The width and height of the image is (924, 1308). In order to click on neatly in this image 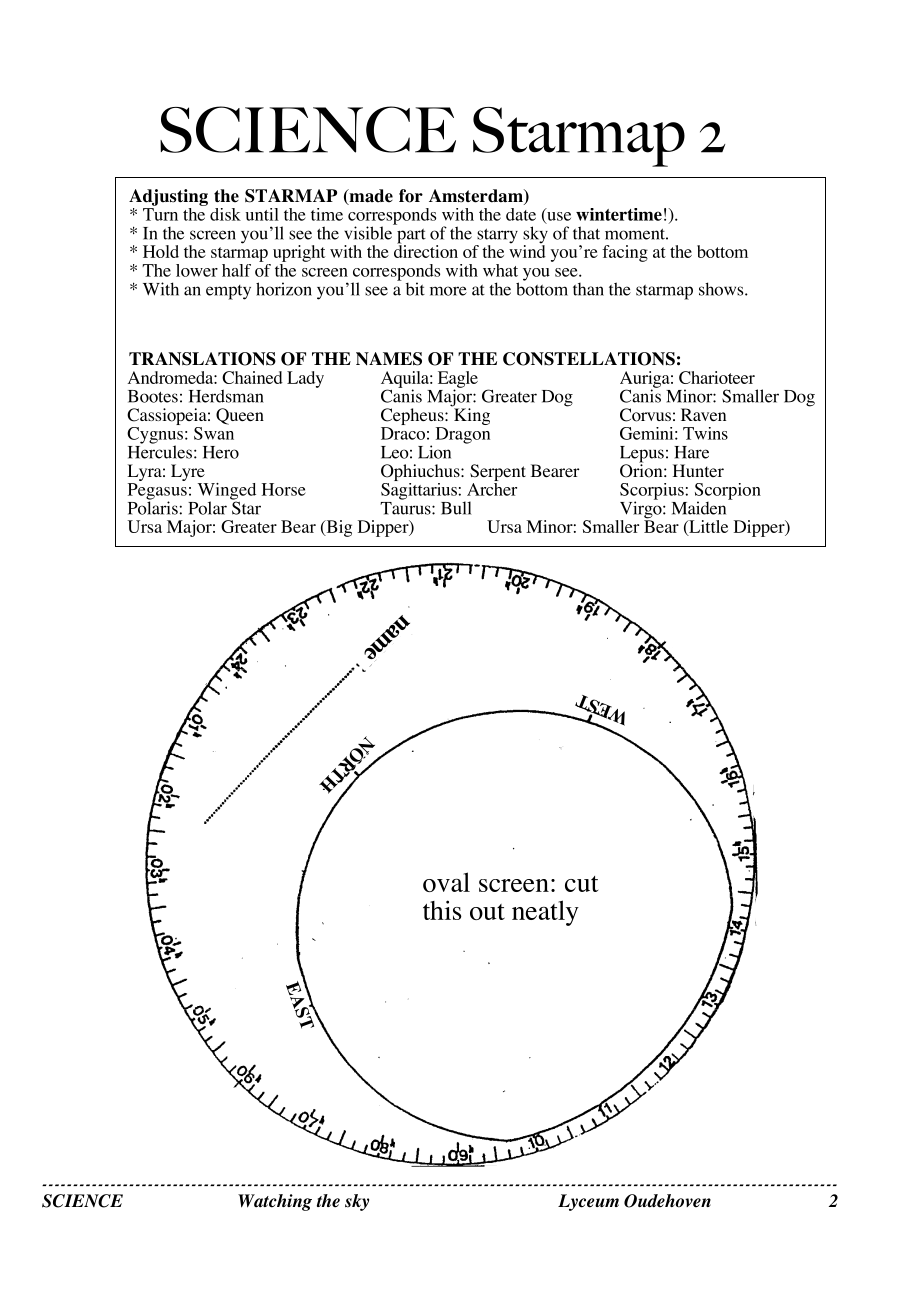, I will do `click(545, 913)`.
